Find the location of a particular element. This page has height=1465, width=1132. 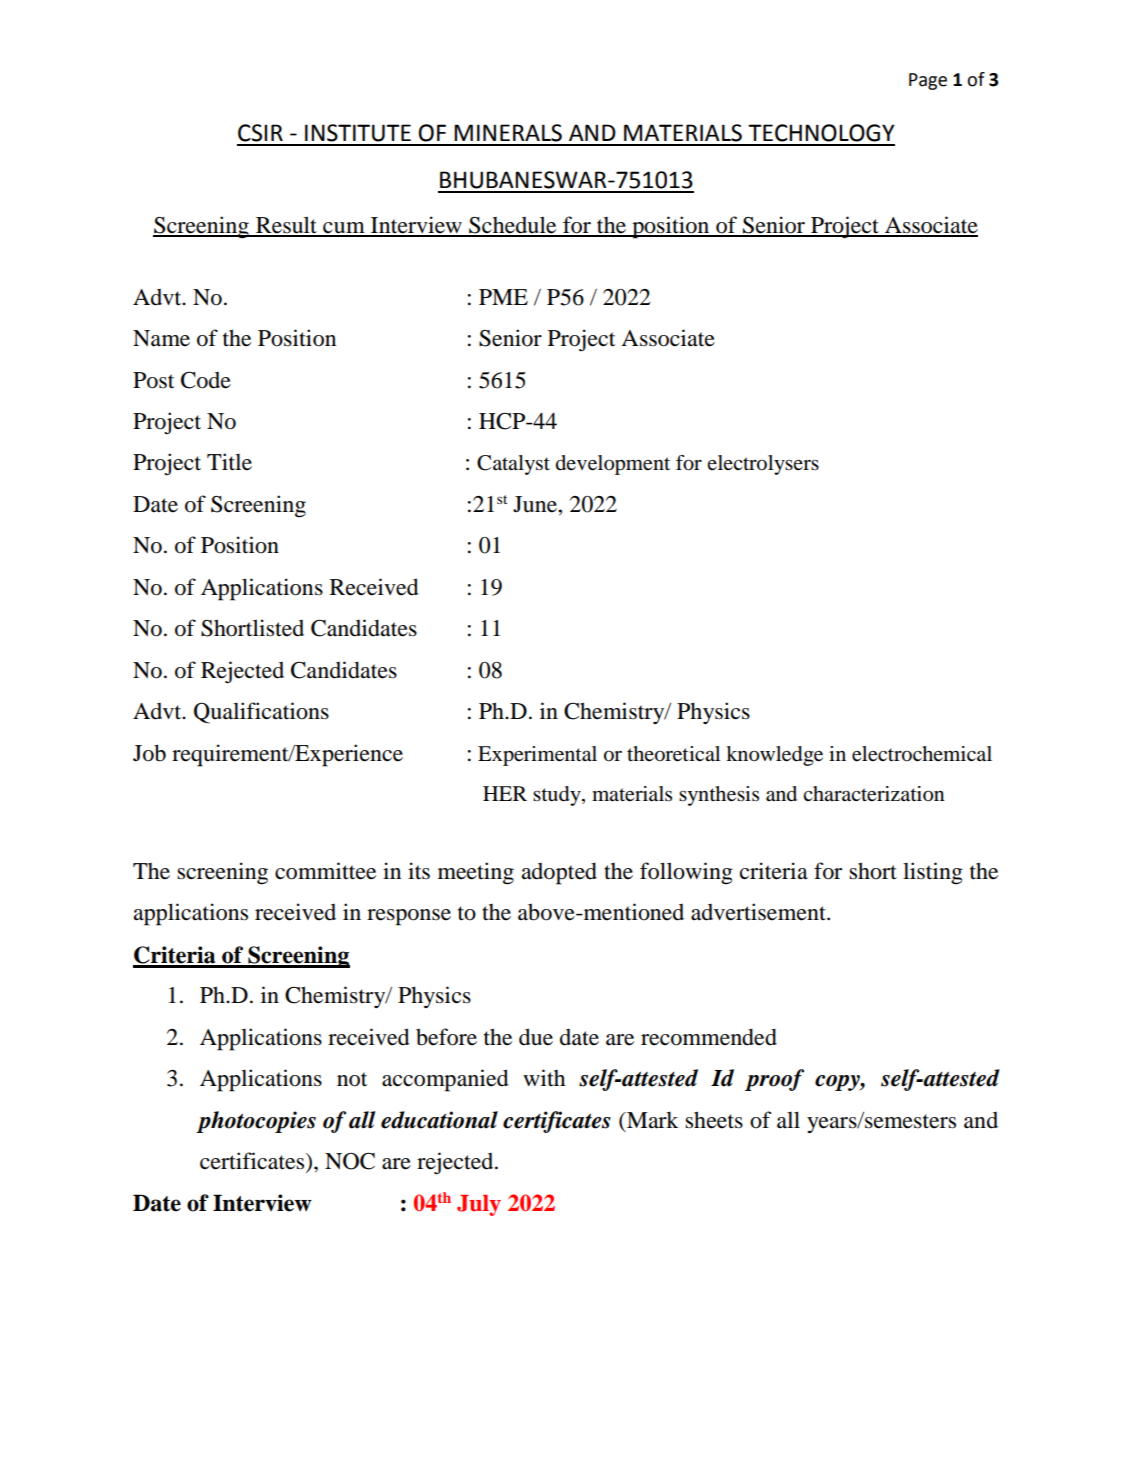

July is located at coordinates (479, 1205).
